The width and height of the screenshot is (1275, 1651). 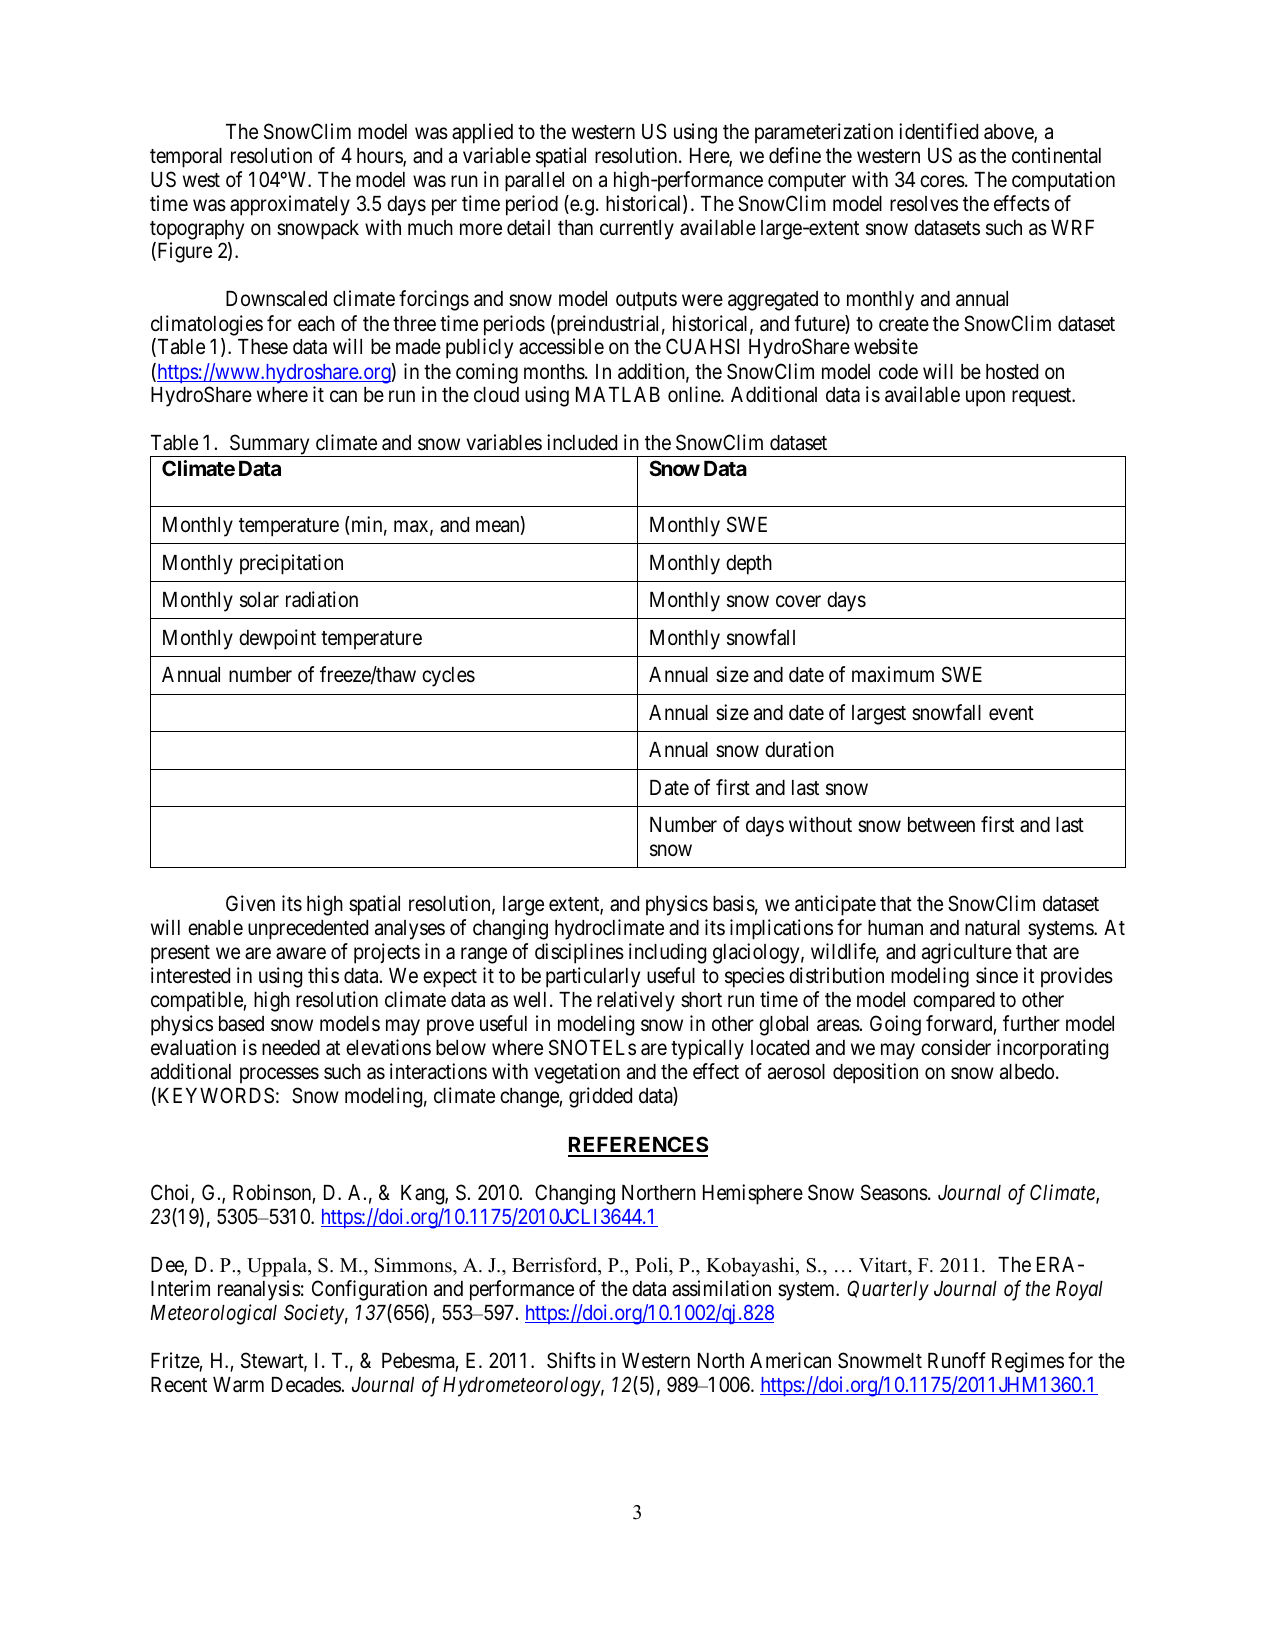 I want to click on depth, so click(x=749, y=565).
